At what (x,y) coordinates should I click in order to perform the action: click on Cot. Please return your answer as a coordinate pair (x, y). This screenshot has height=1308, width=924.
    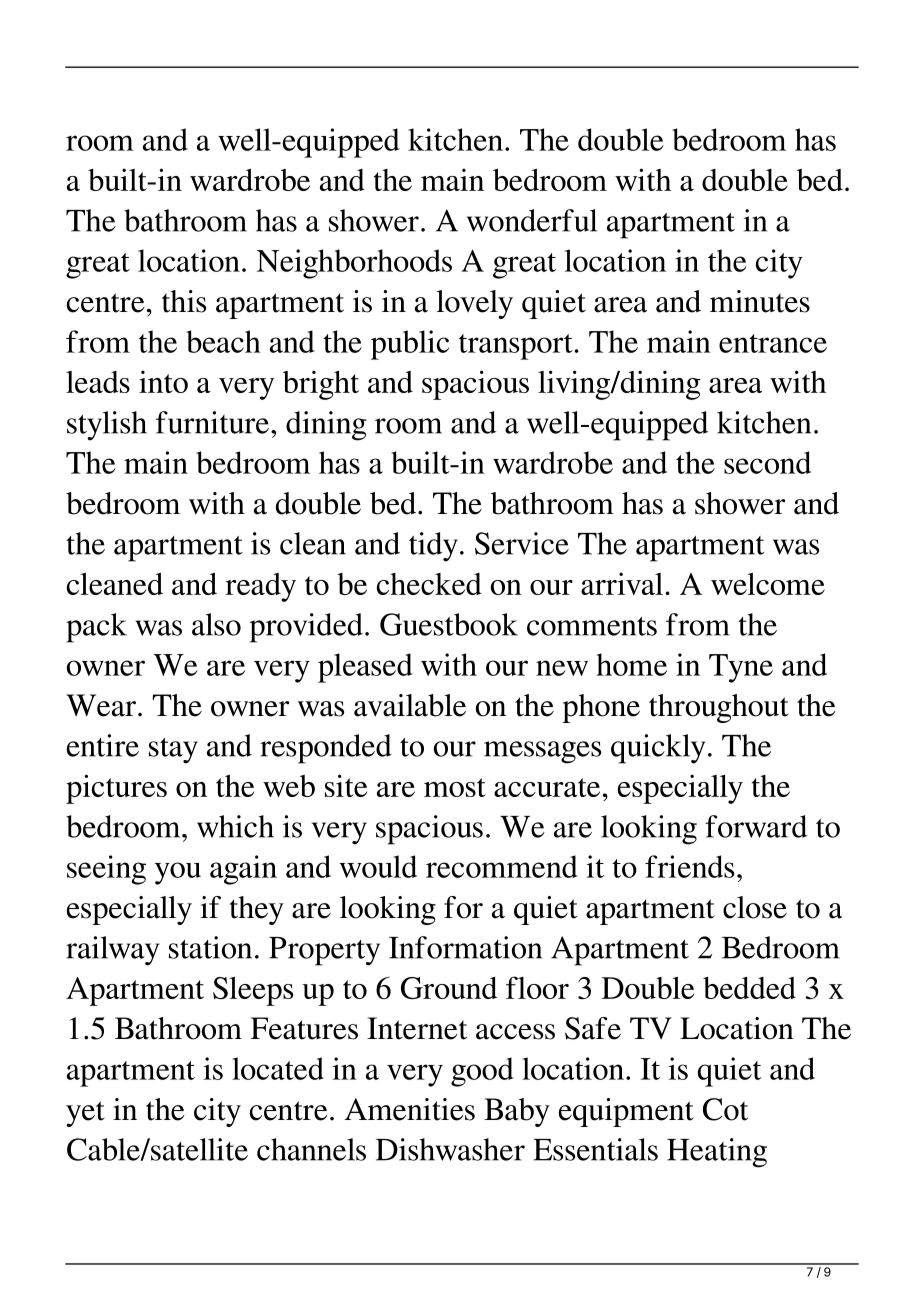
    Looking at the image, I should click on (725, 1109).
